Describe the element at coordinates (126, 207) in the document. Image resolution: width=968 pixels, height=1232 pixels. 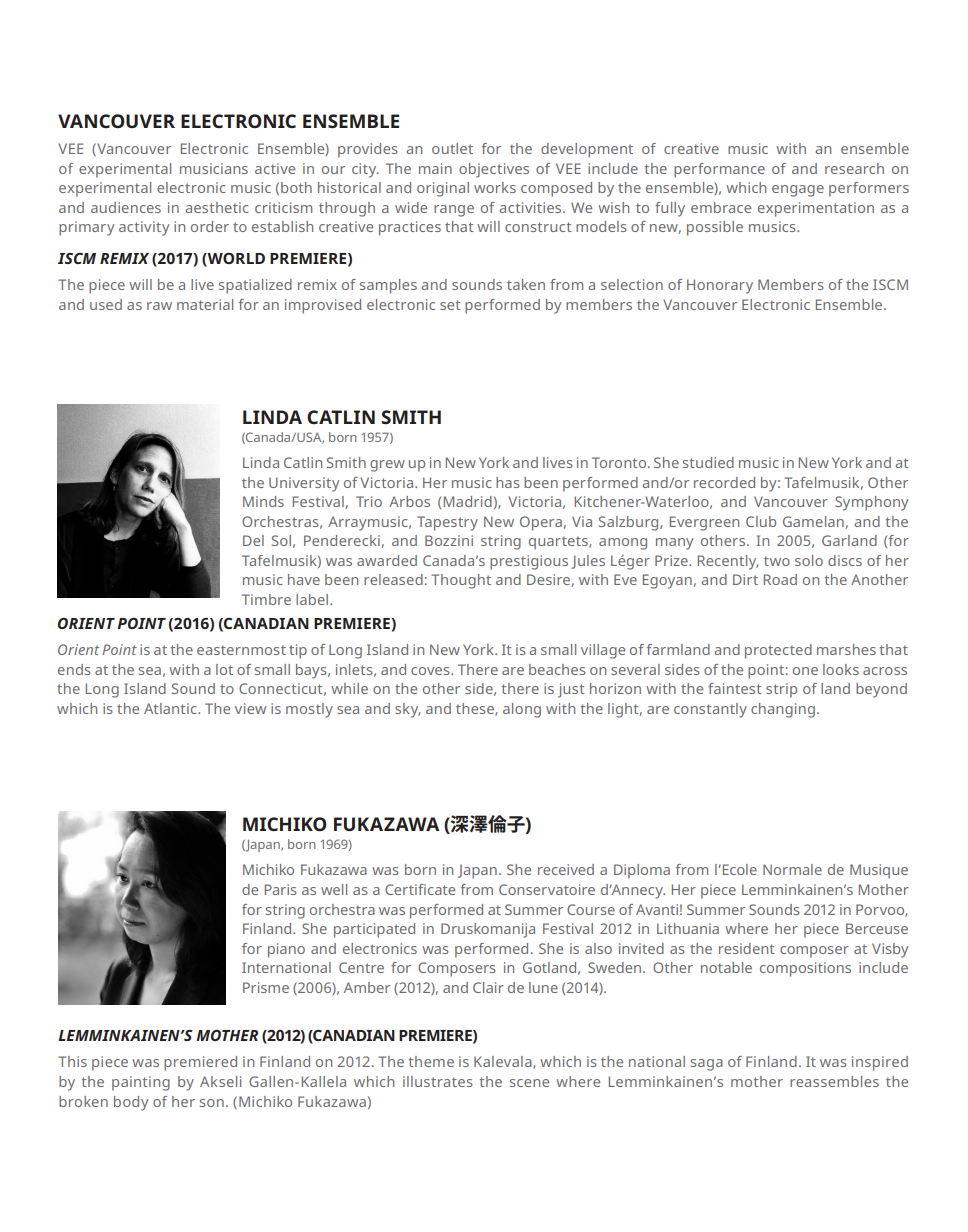
I see `audiences` at that location.
